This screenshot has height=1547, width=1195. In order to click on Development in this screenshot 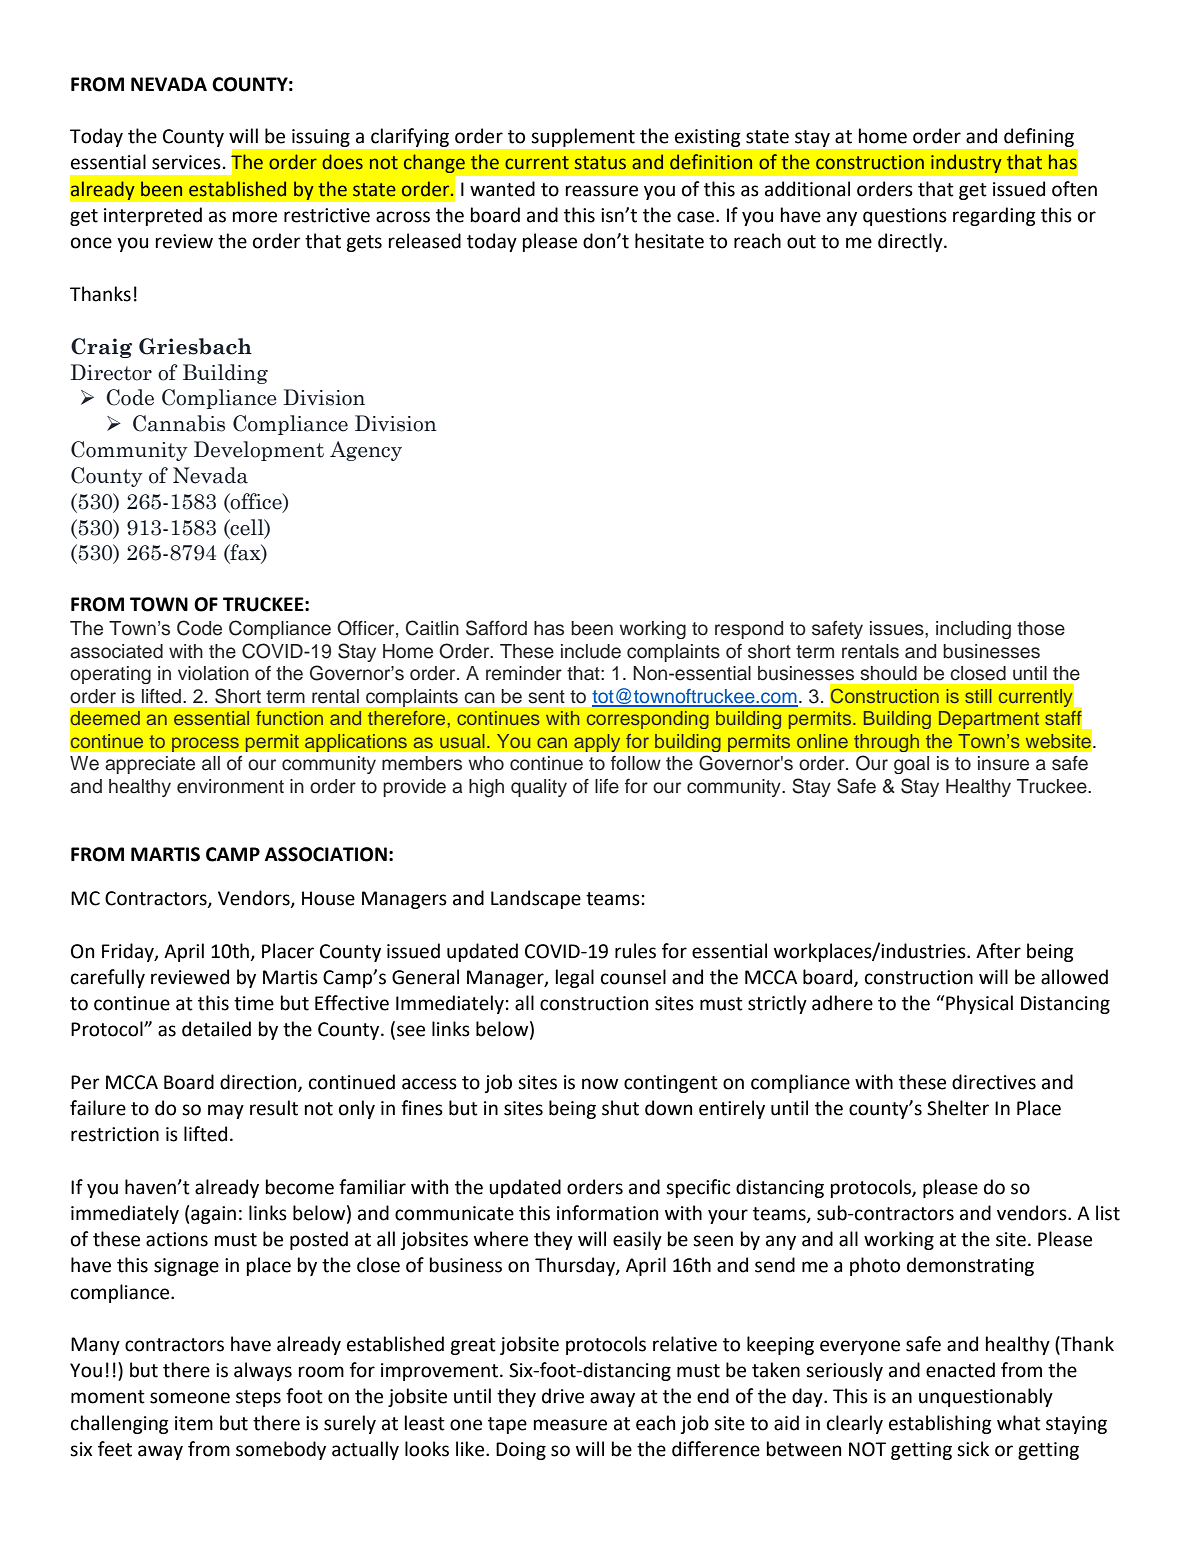, I will do `click(259, 451)`.
